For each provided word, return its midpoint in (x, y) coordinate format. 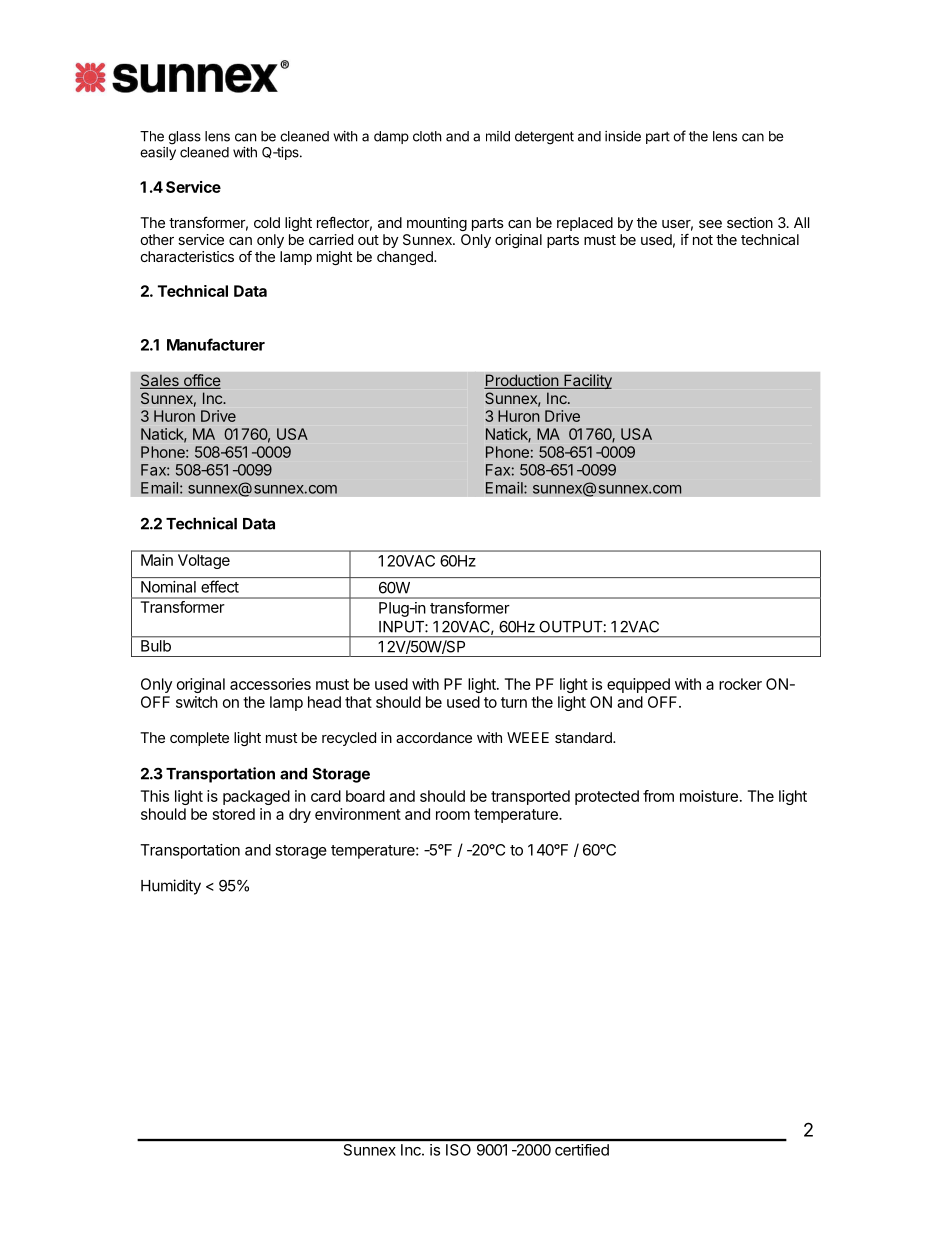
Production (522, 381)
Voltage (204, 561)
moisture (709, 796)
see (710, 224)
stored (234, 814)
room (453, 815)
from (658, 796)
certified (582, 1150)
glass (184, 138)
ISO (458, 1150)
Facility (587, 381)
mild (498, 136)
